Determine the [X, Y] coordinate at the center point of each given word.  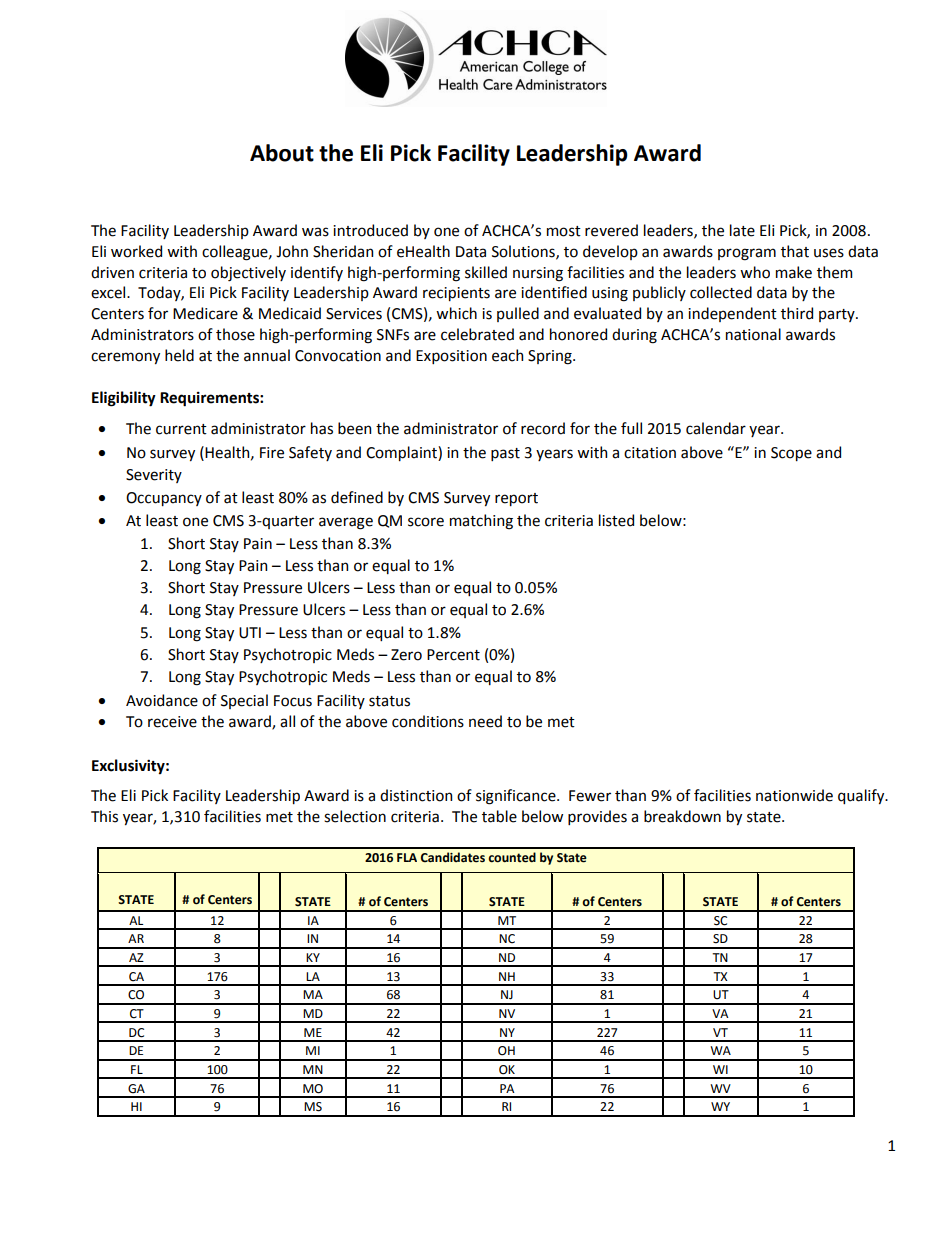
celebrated [477, 334]
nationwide [794, 795]
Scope [791, 454]
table [499, 816]
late [742, 230]
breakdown [682, 816]
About [282, 153]
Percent [453, 655]
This [104, 816]
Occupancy [164, 499]
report [516, 499]
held [179, 355]
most [564, 231]
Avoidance [162, 700]
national [753, 334]
